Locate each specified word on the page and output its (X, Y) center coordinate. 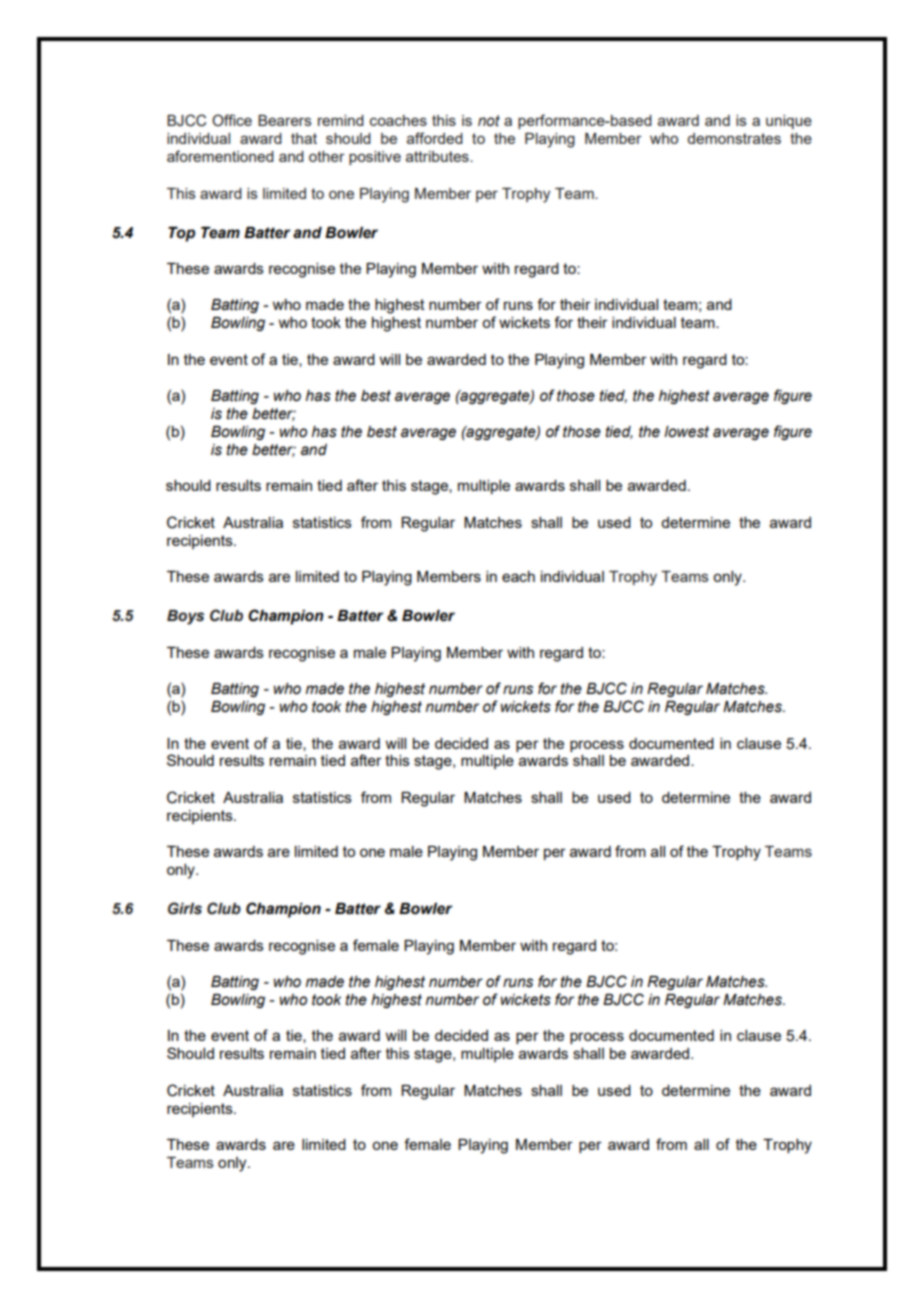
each (518, 576)
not (489, 120)
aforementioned (220, 156)
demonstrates (734, 138)
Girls (185, 908)
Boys (185, 617)
